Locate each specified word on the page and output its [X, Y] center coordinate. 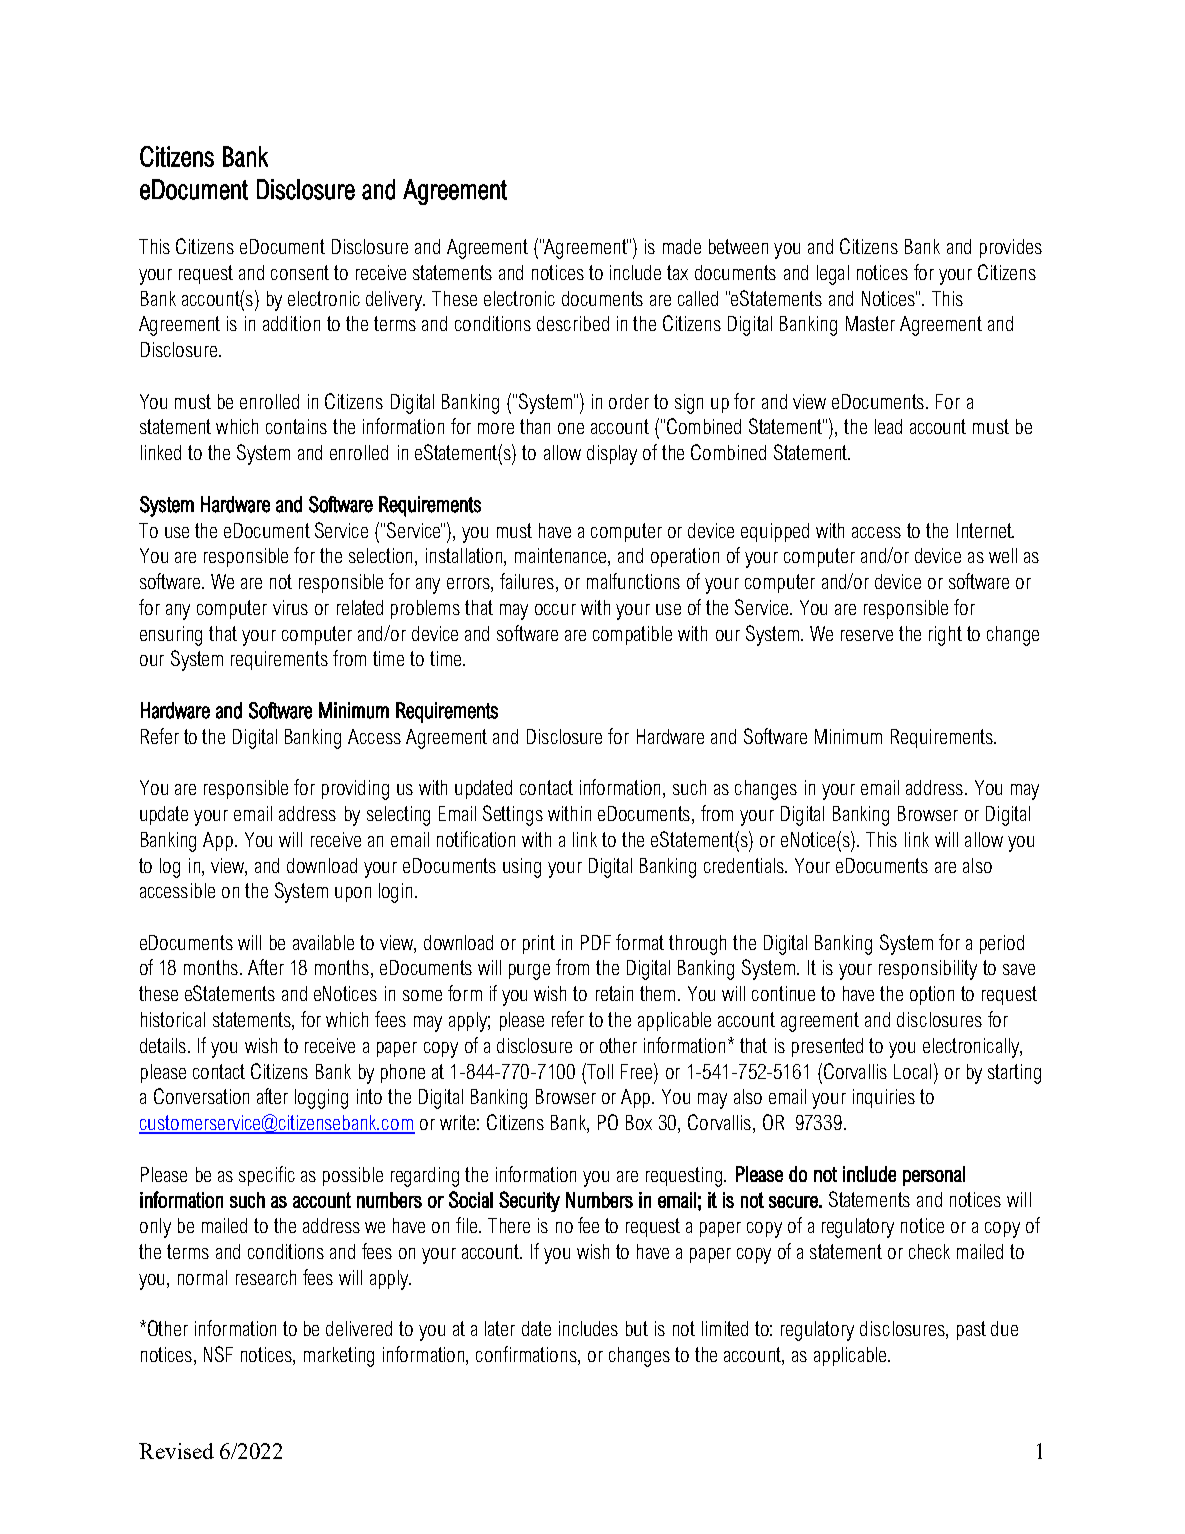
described [573, 323]
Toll [600, 1071]
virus [290, 607]
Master [870, 323]
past [971, 1330]
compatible [632, 635]
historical [173, 1019]
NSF [218, 1354]
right [945, 636]
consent [300, 272]
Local [912, 1071]
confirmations [527, 1355]
